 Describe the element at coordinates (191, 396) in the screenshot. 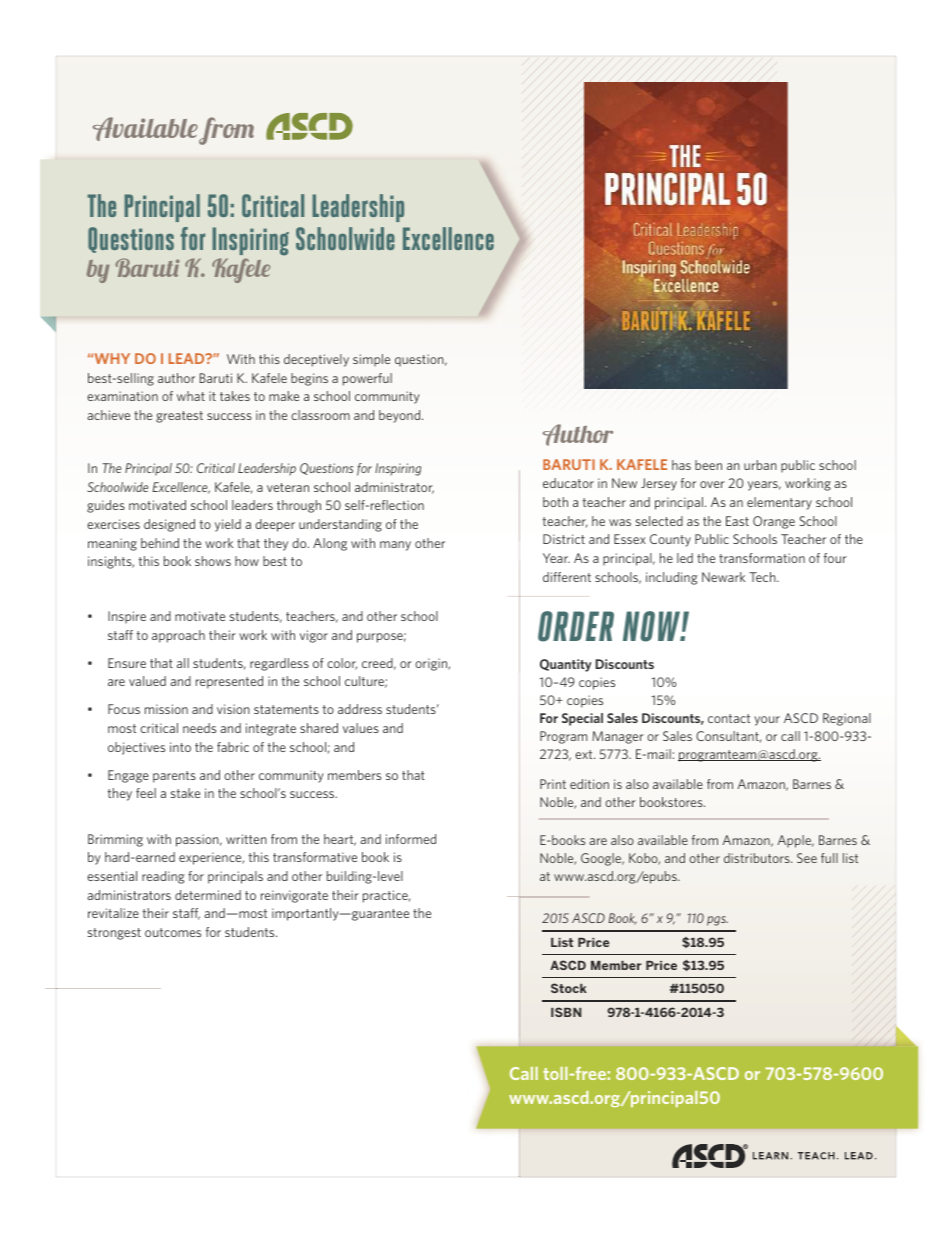

I see `what` at that location.
